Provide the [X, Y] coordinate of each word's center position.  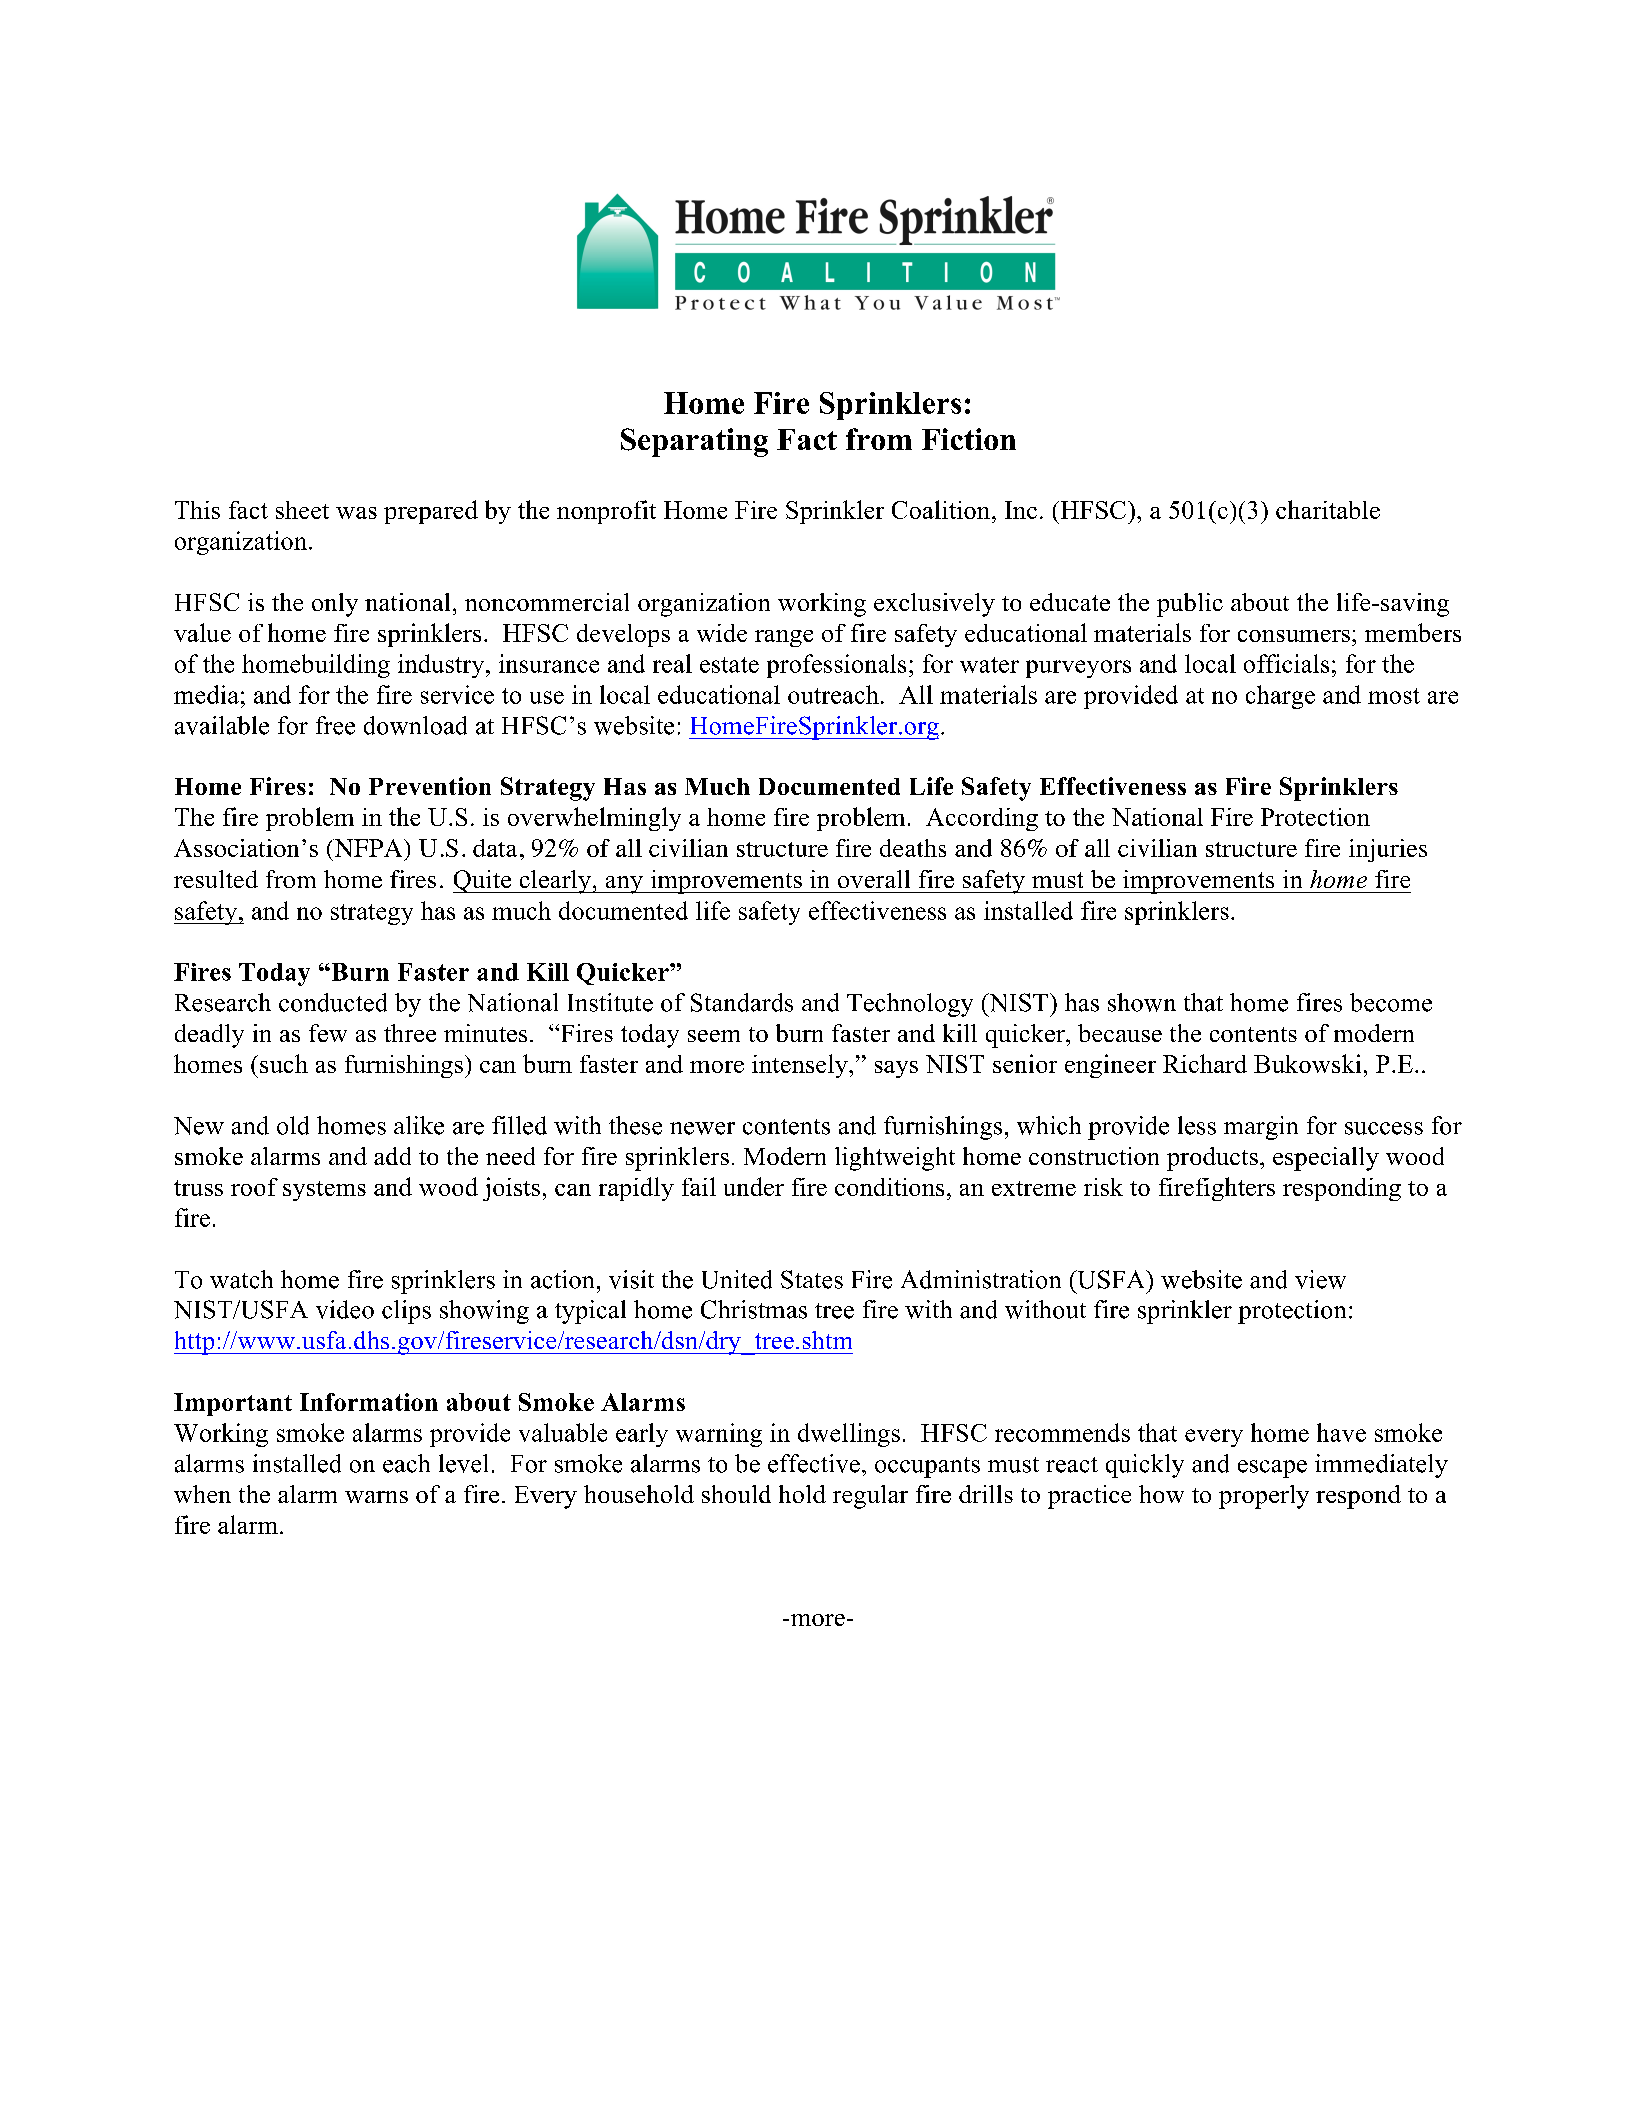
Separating [694, 442]
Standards [742, 1002]
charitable [1328, 509]
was [356, 513]
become [1391, 1002]
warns [376, 1497]
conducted [333, 1002]
